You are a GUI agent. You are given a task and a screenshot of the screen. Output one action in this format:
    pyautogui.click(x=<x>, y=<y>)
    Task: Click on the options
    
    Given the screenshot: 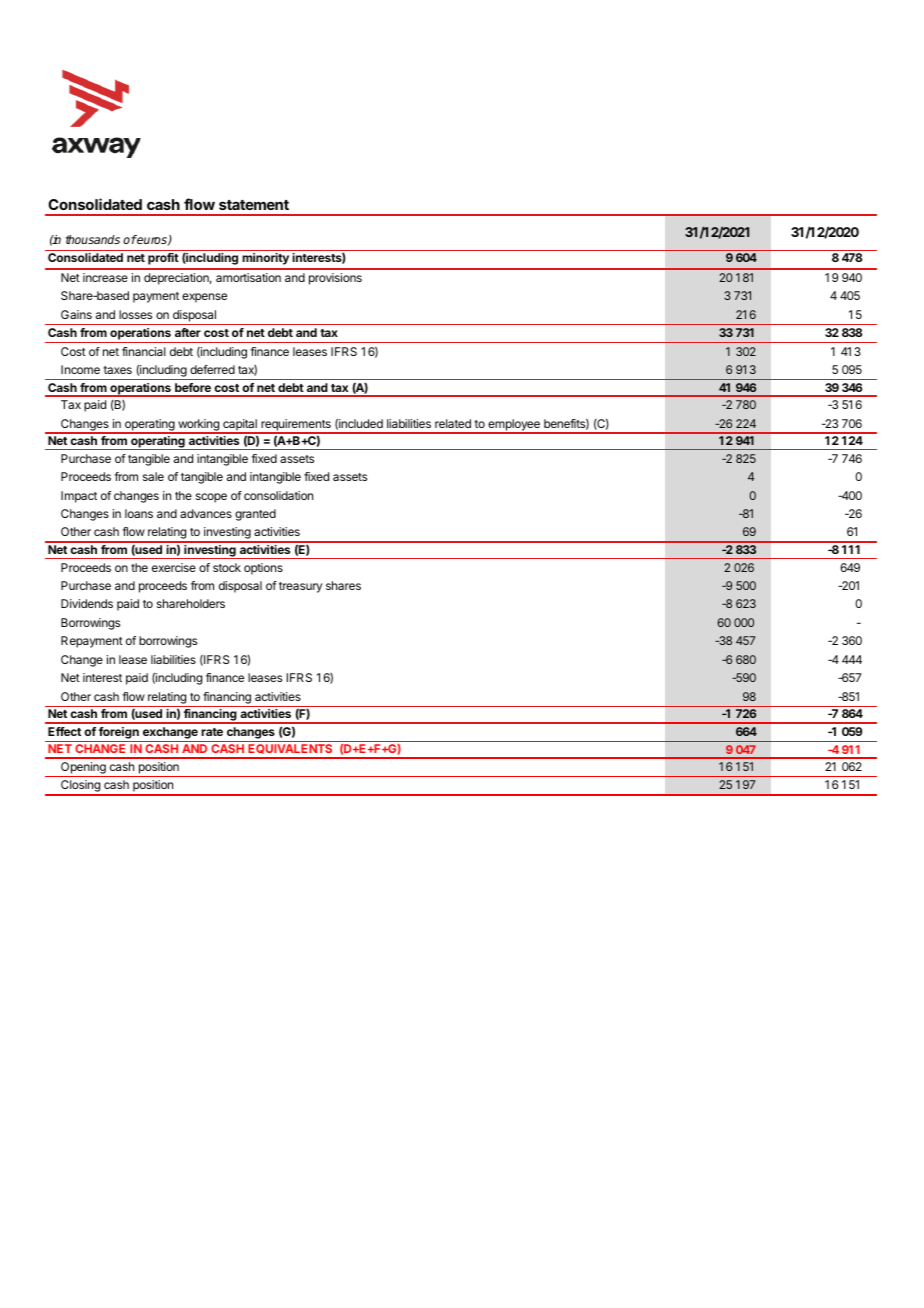 What is the action you would take?
    pyautogui.click(x=263, y=569)
